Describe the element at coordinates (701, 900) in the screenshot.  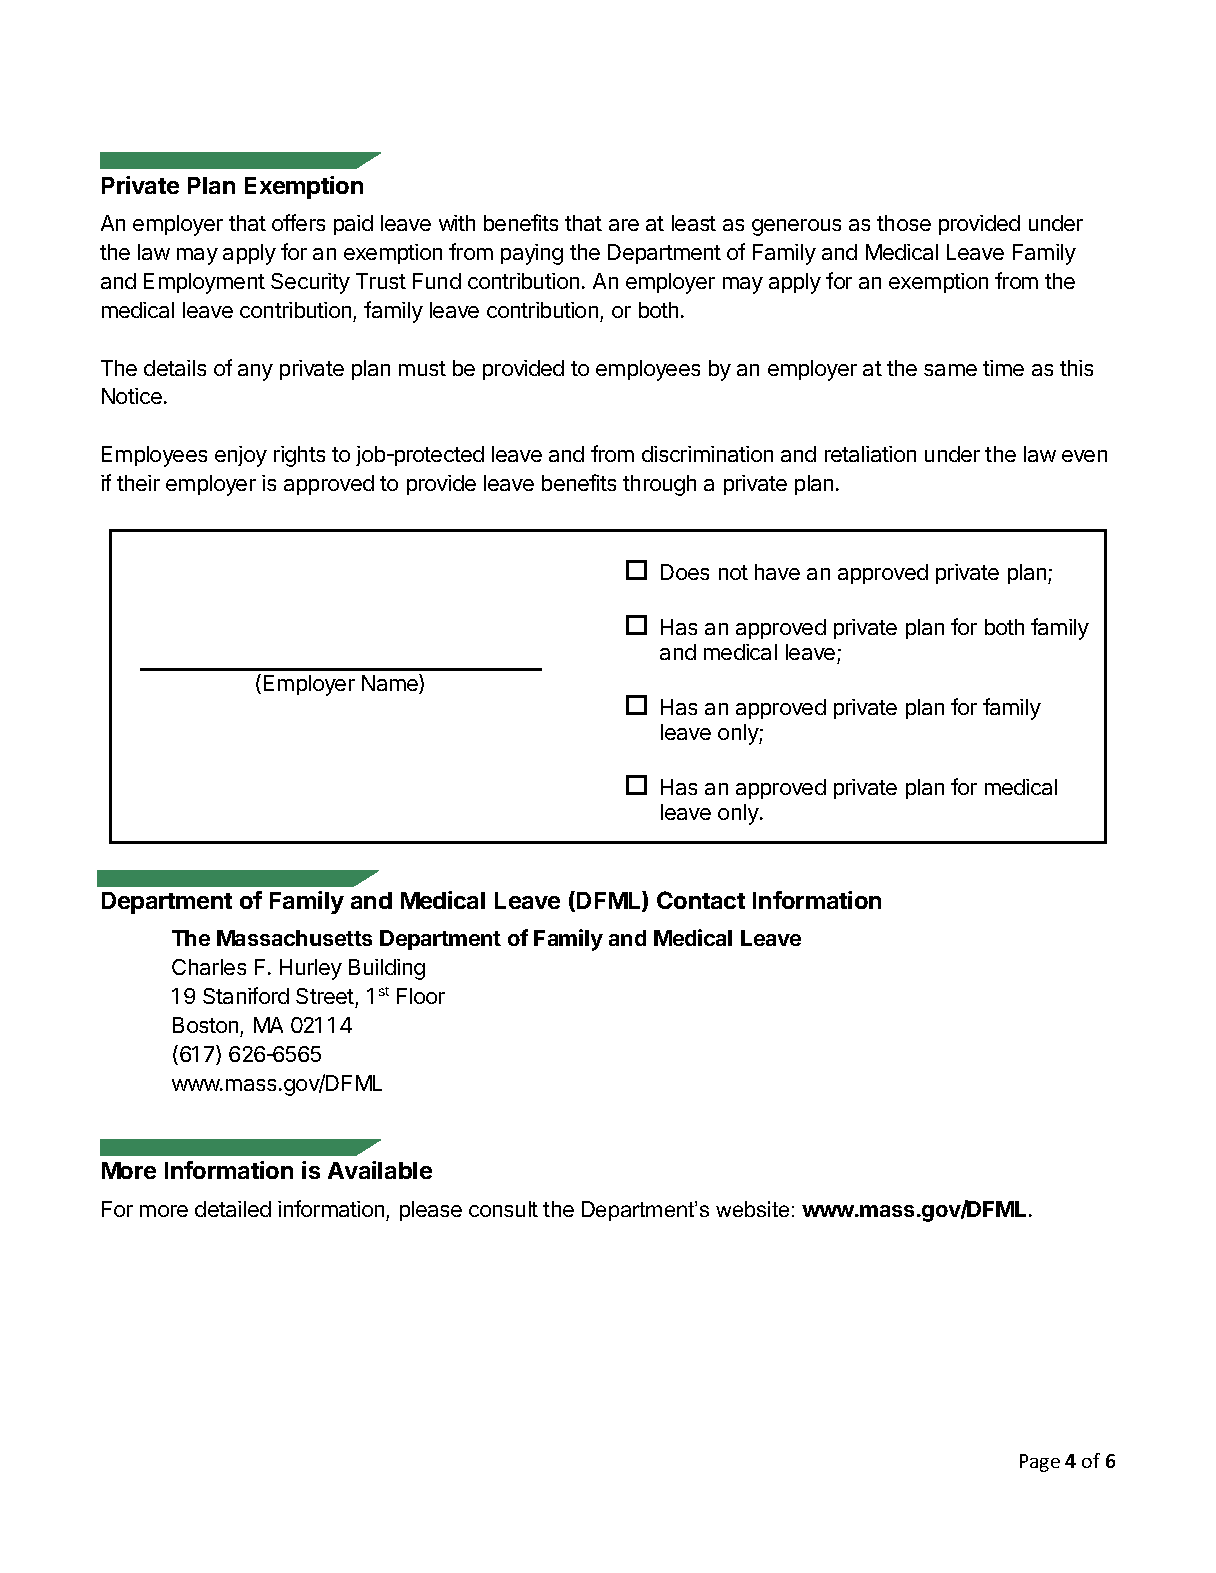
I see `Contact` at that location.
